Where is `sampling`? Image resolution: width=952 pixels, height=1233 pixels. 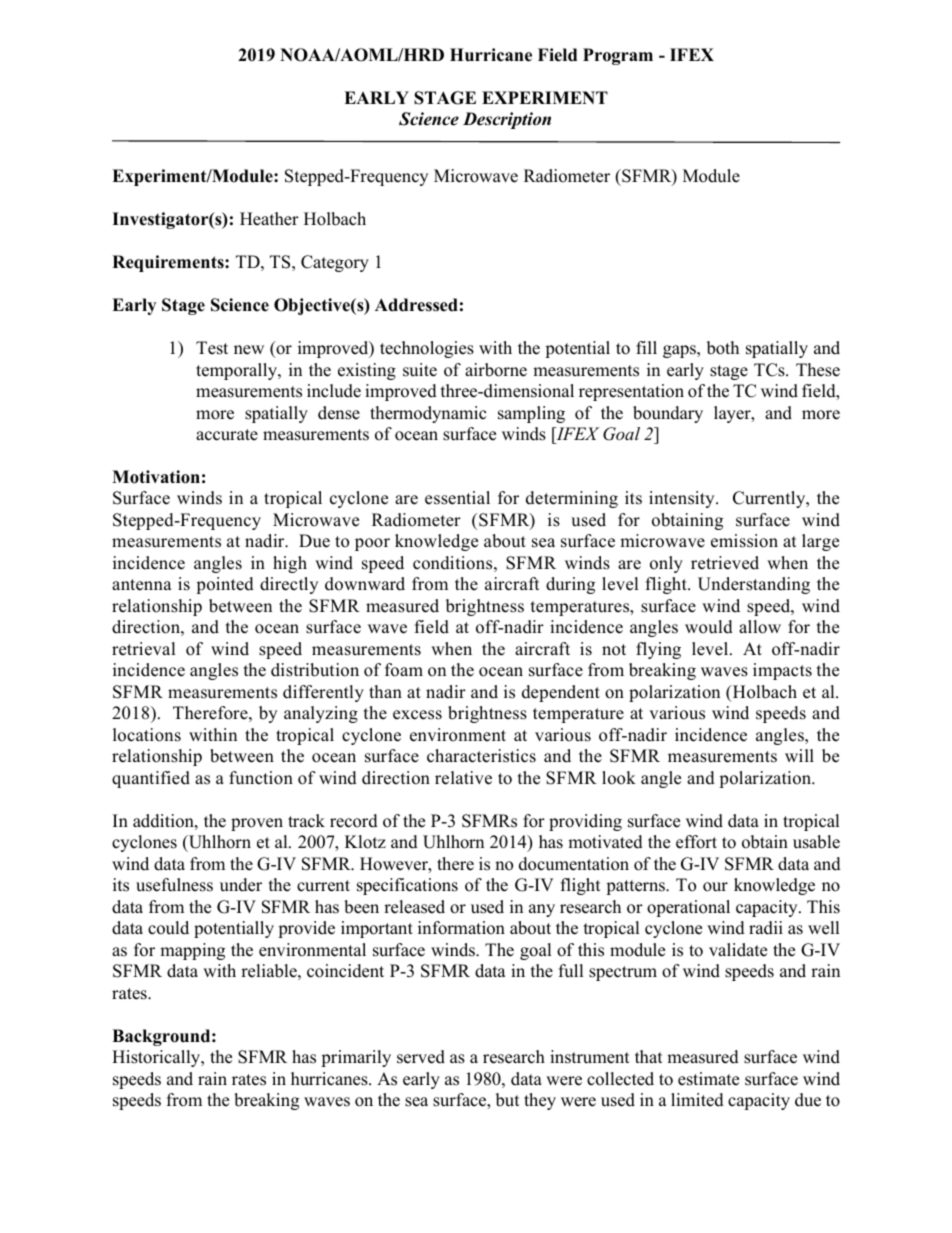 sampling is located at coordinates (531, 414).
